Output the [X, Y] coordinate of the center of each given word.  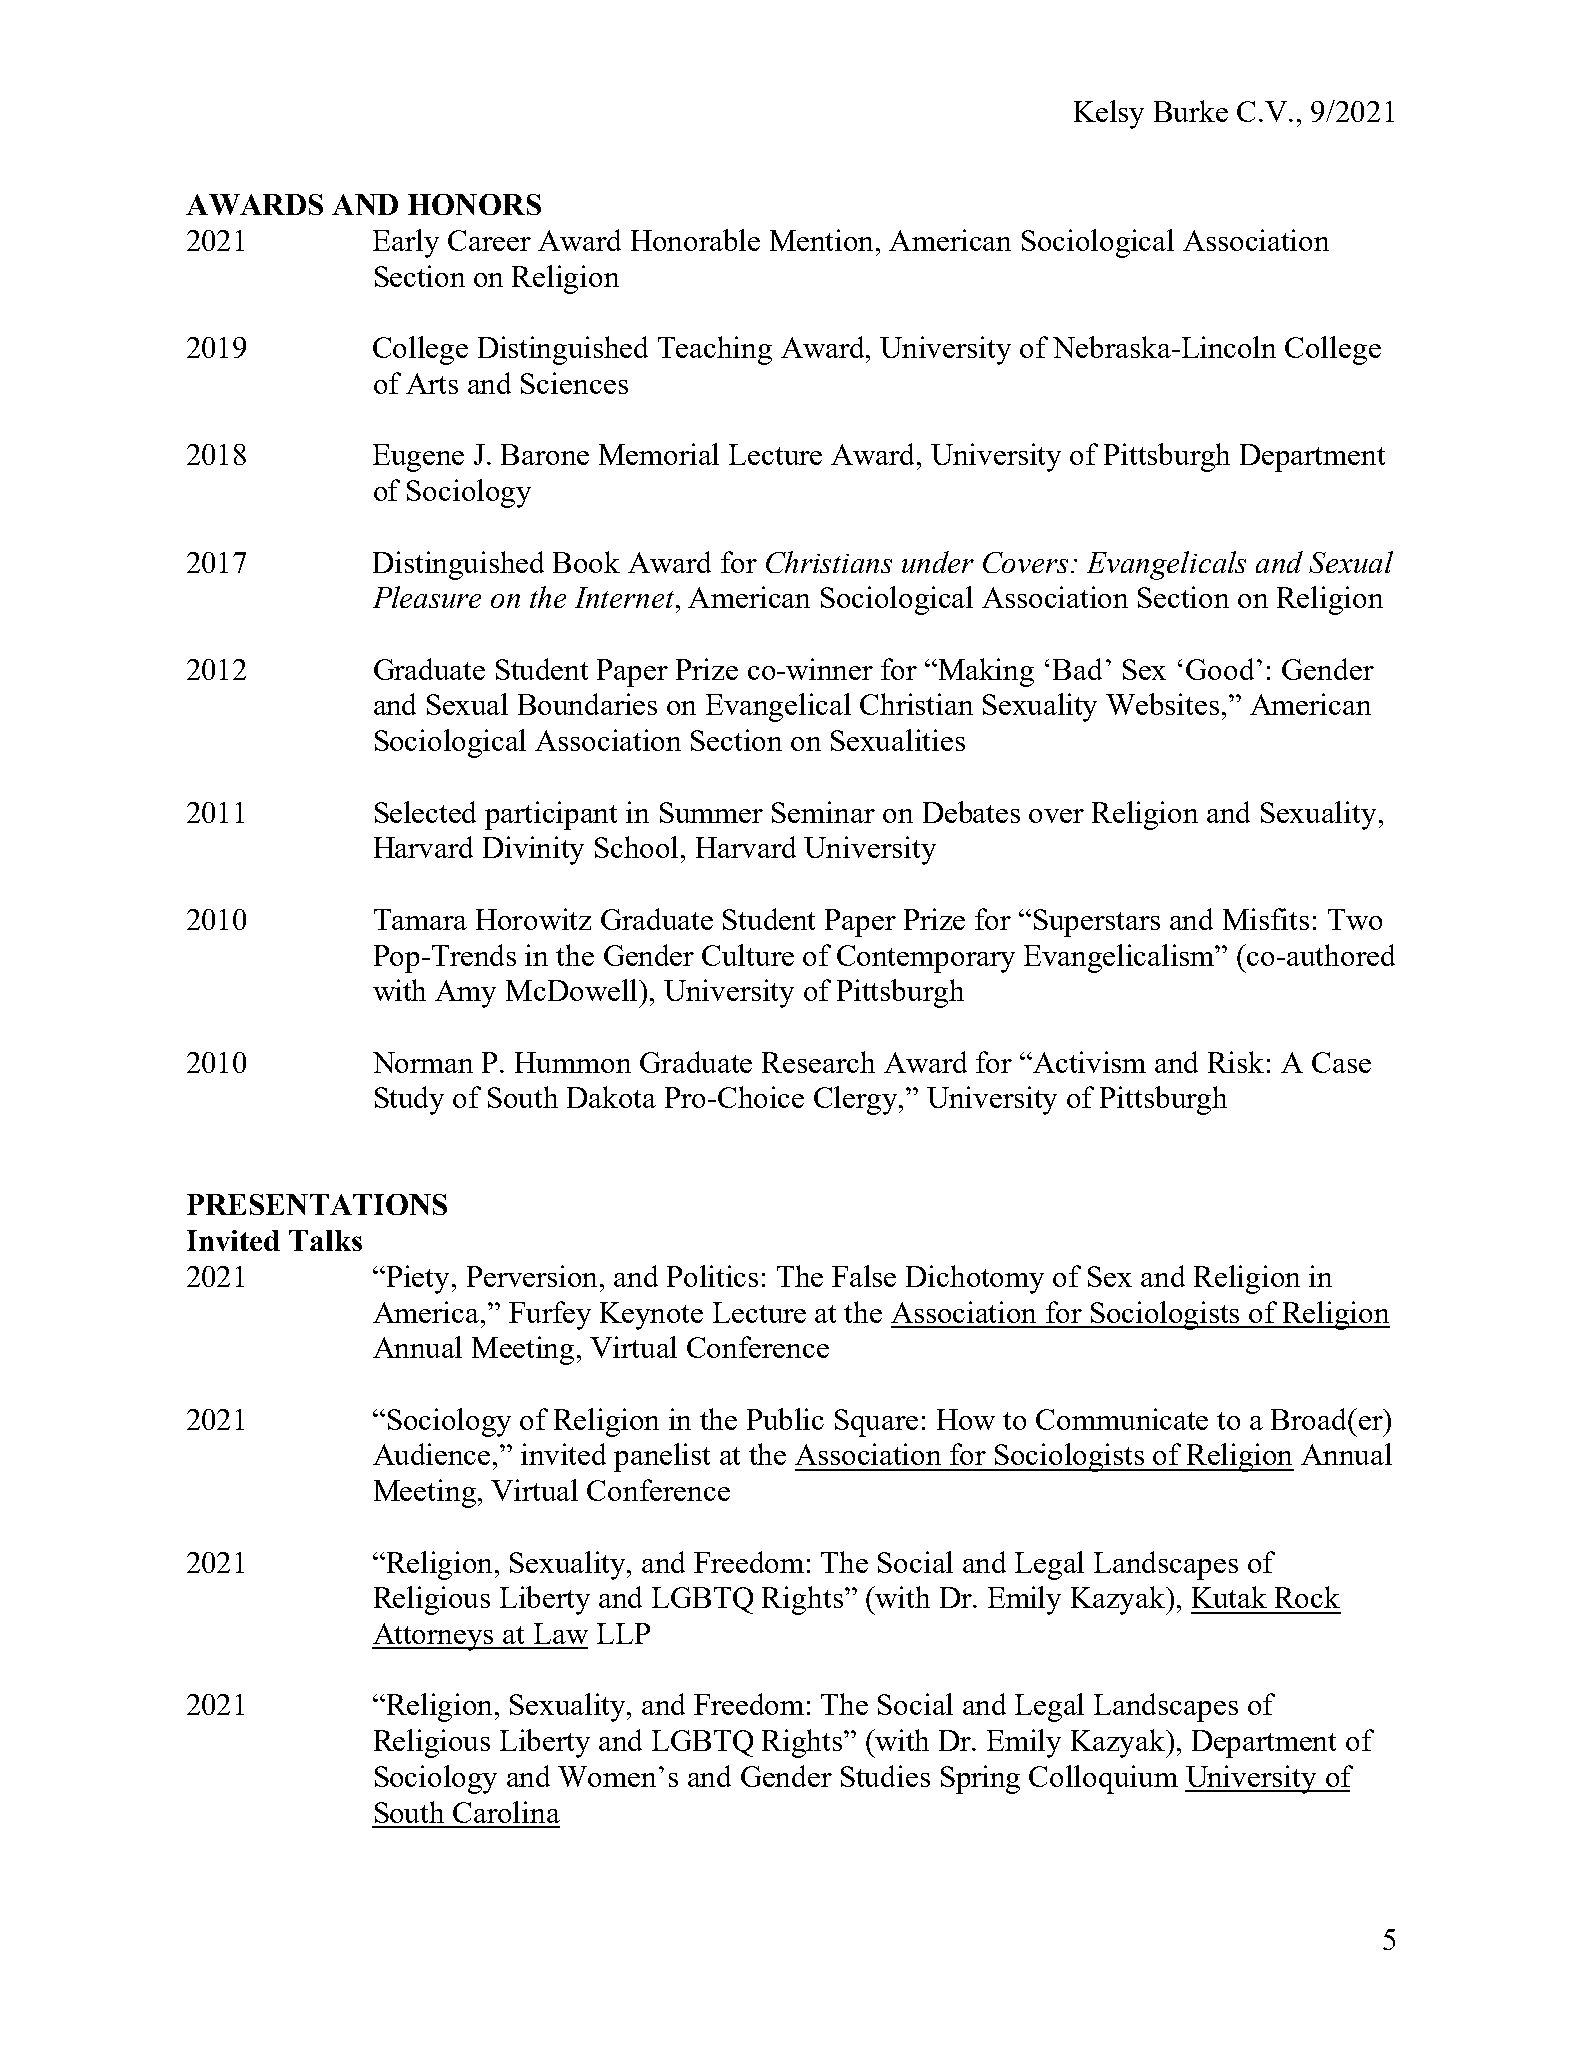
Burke [1191, 111]
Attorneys [434, 1637]
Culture [748, 955]
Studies [885, 1776]
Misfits [1266, 919]
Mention [823, 240]
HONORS [474, 204]
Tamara [420, 919]
